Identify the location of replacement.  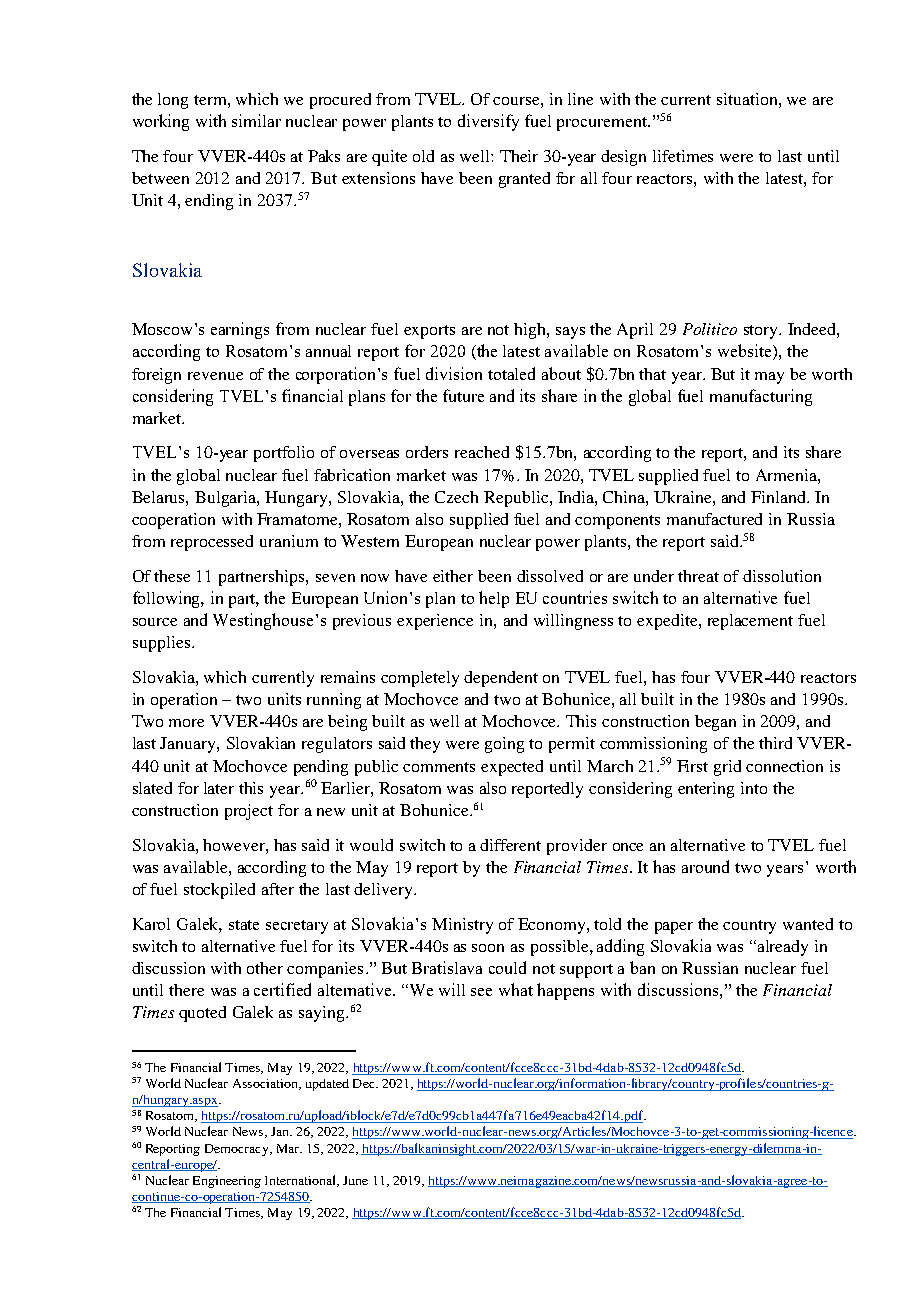
(750, 622).
